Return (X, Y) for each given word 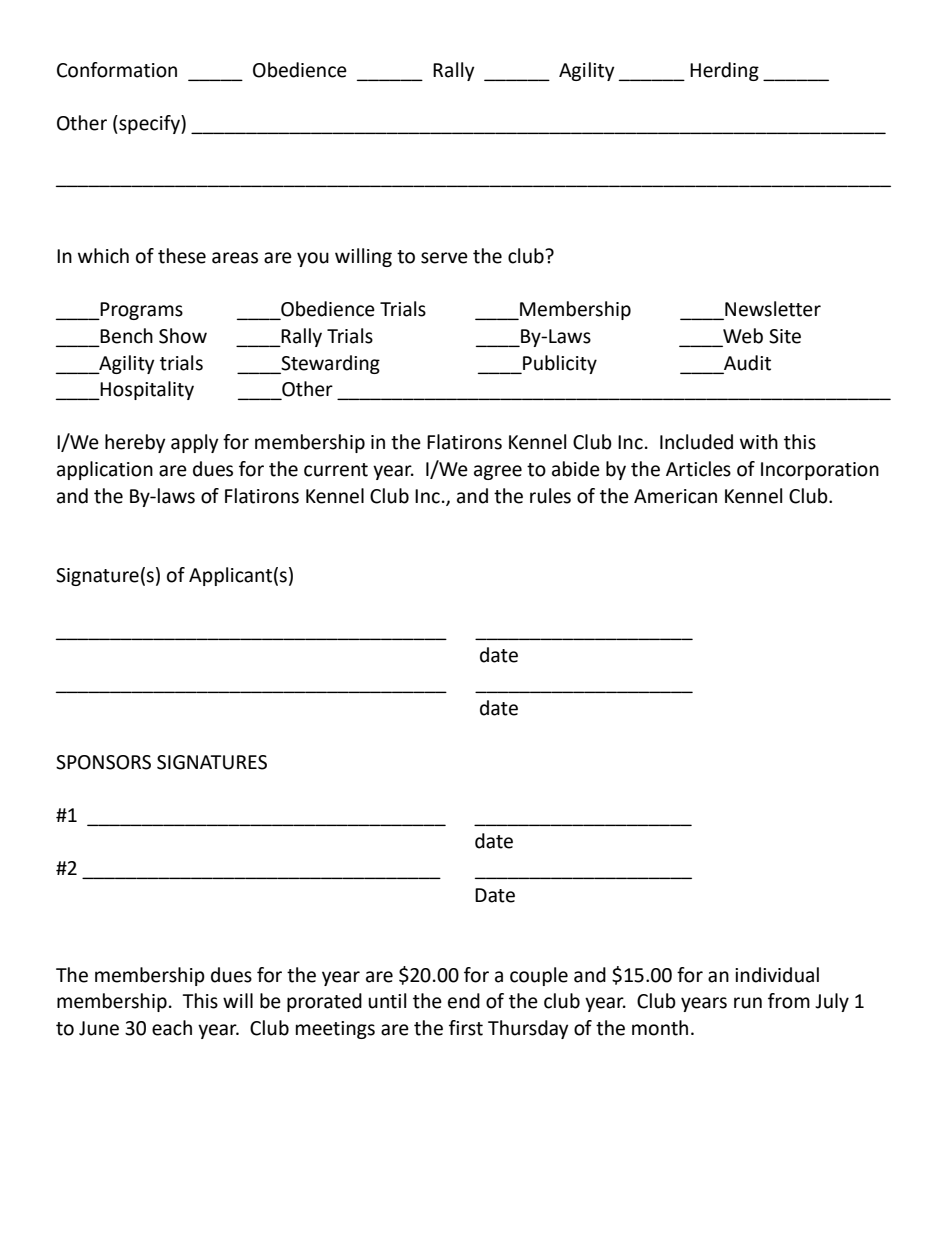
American (675, 496)
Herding (724, 71)
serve (444, 258)
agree (498, 472)
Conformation (117, 70)
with (759, 442)
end (464, 1001)
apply (195, 443)
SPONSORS (103, 762)
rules (550, 496)
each (172, 1028)
